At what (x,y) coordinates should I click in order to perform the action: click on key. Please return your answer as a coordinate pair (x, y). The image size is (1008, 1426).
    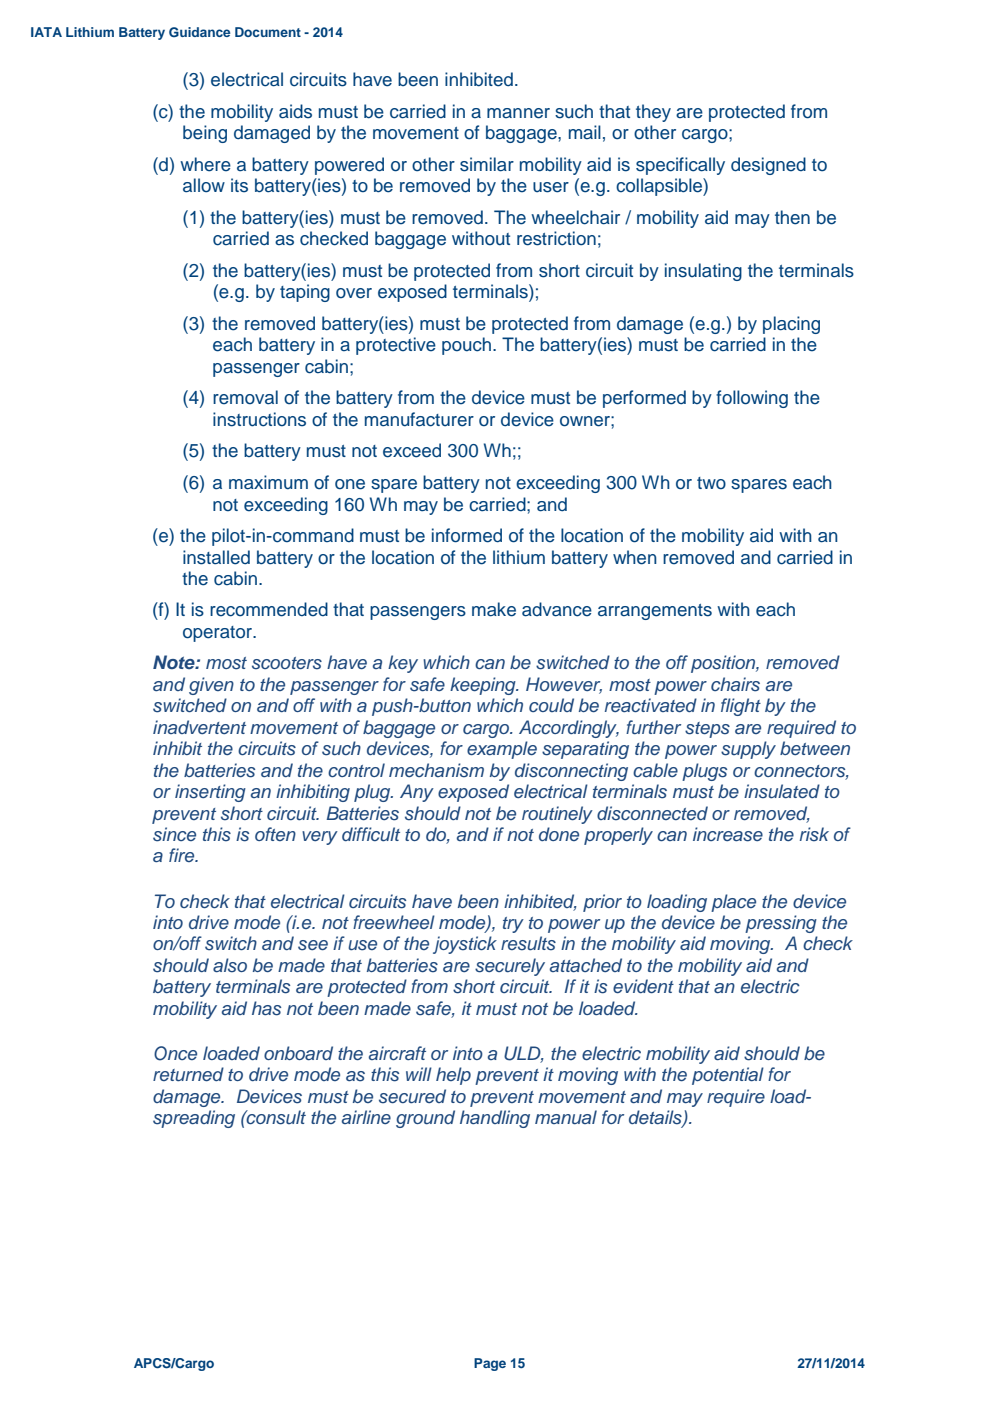
    Looking at the image, I should click on (403, 664).
